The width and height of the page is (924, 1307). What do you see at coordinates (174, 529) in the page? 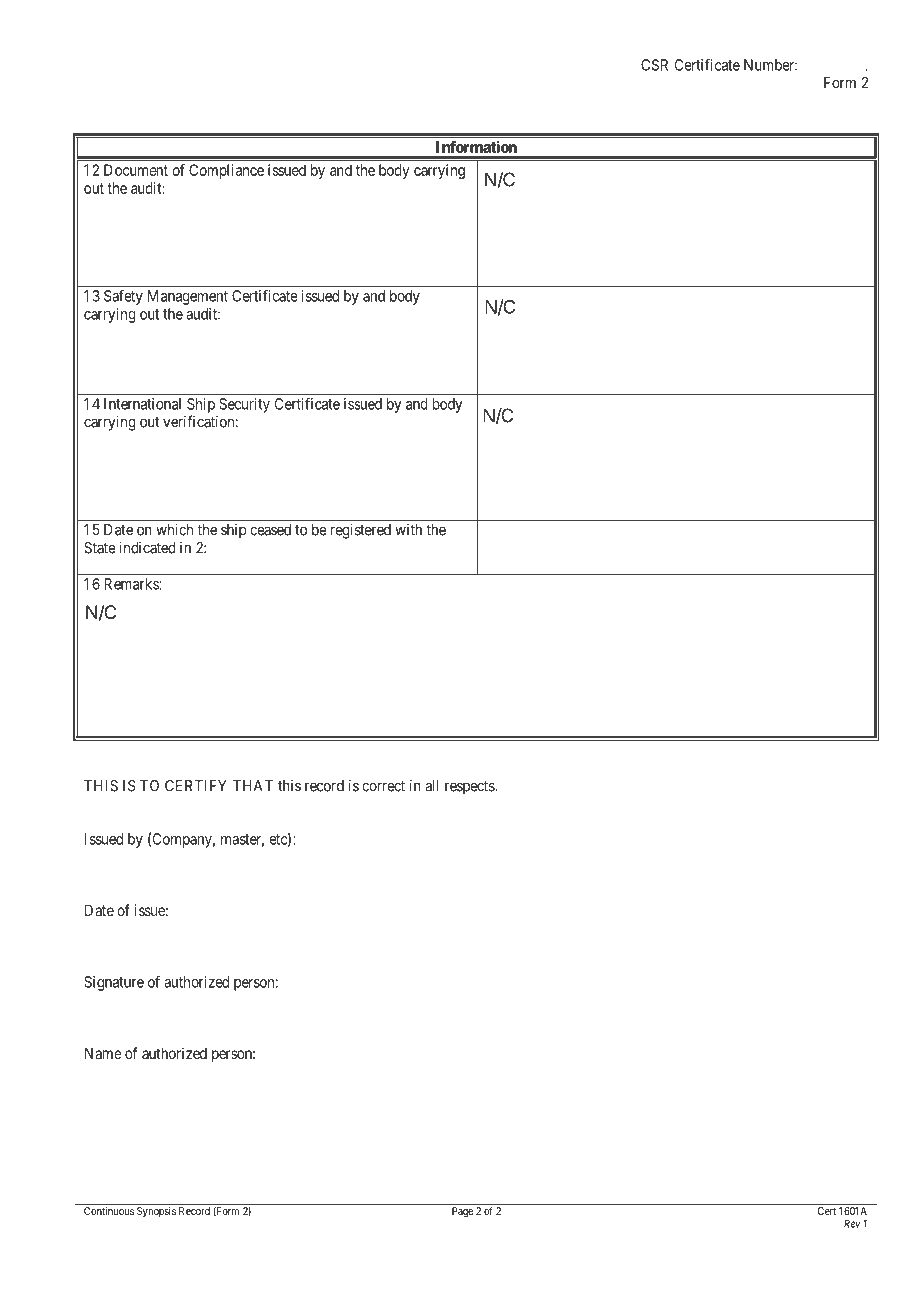
I see `which` at bounding box center [174, 529].
